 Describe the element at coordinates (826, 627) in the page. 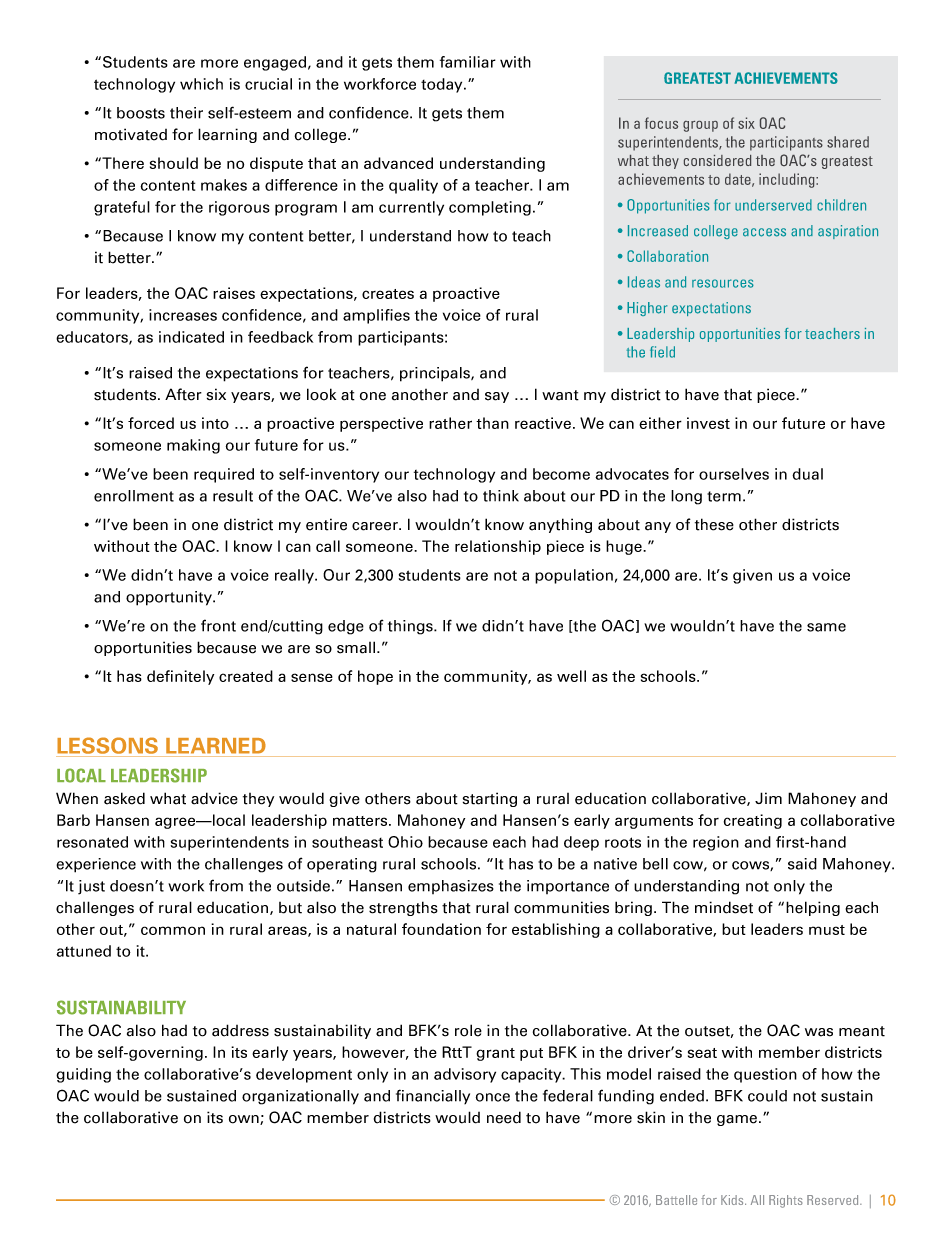

I see `same` at that location.
